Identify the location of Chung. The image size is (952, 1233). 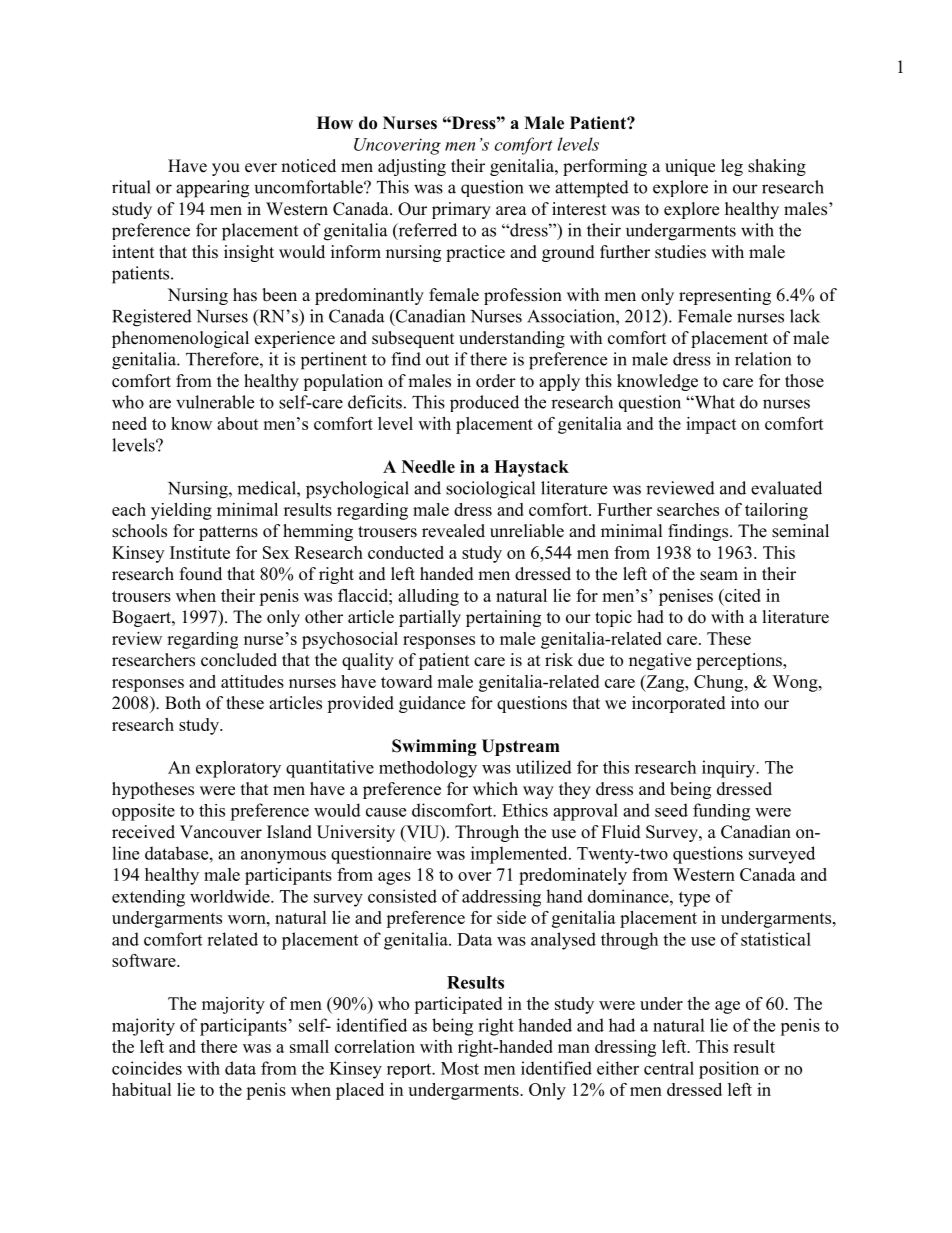
(720, 683).
